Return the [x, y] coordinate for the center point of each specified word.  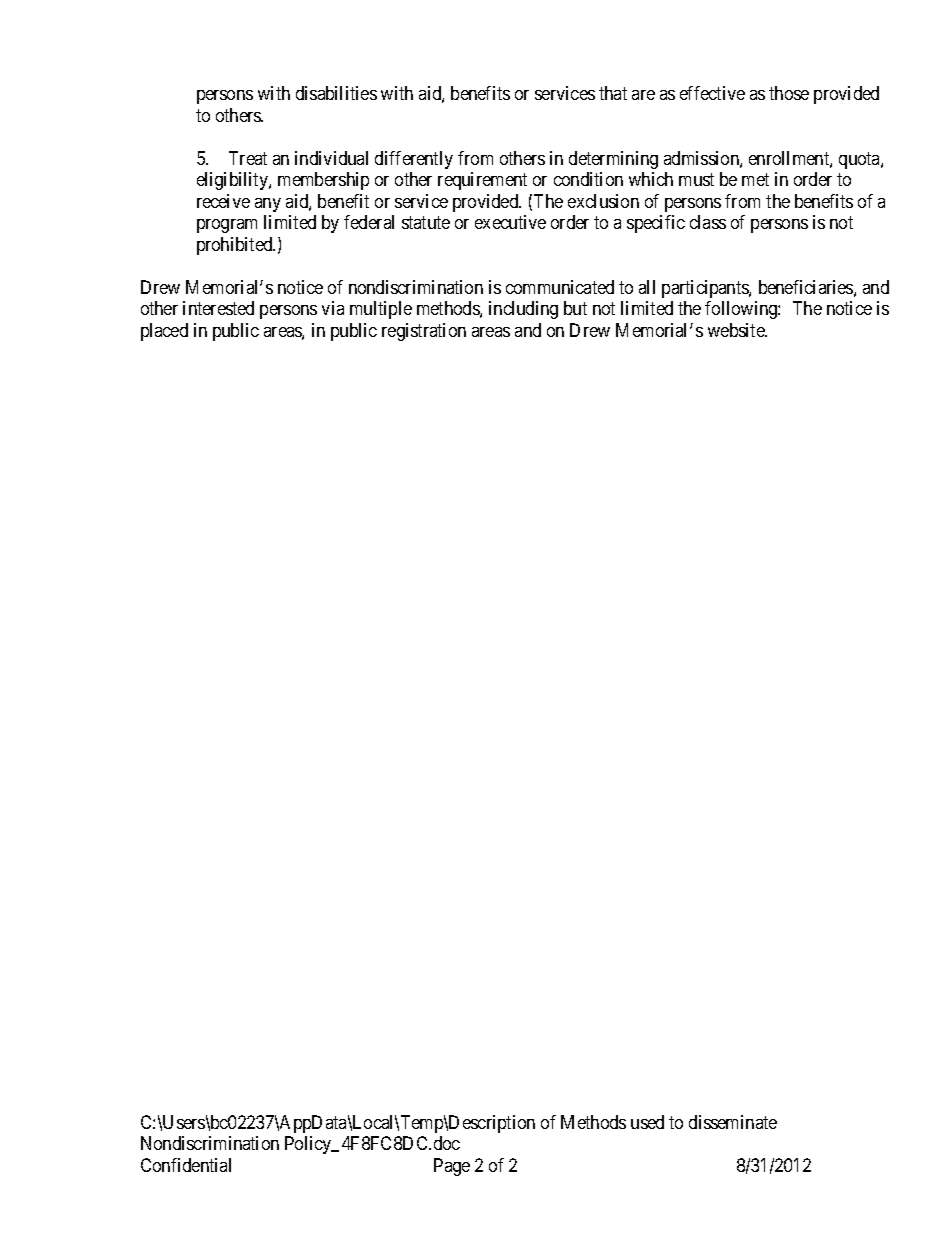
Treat [248, 158]
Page [452, 1167]
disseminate [733, 1122]
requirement [482, 181]
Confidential [186, 1165]
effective [712, 93]
